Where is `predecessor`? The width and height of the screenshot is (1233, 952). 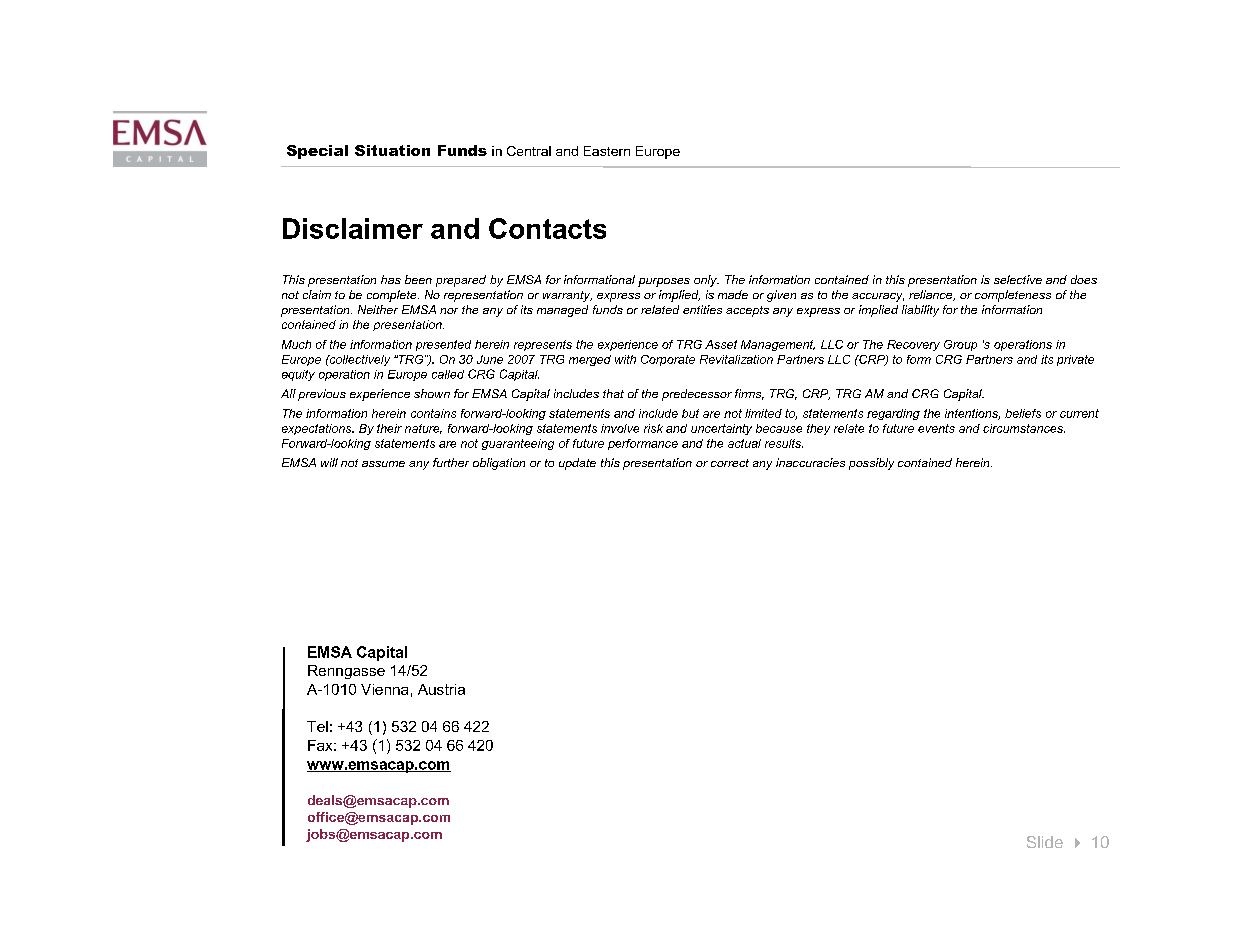 predecessor is located at coordinates (697, 395).
